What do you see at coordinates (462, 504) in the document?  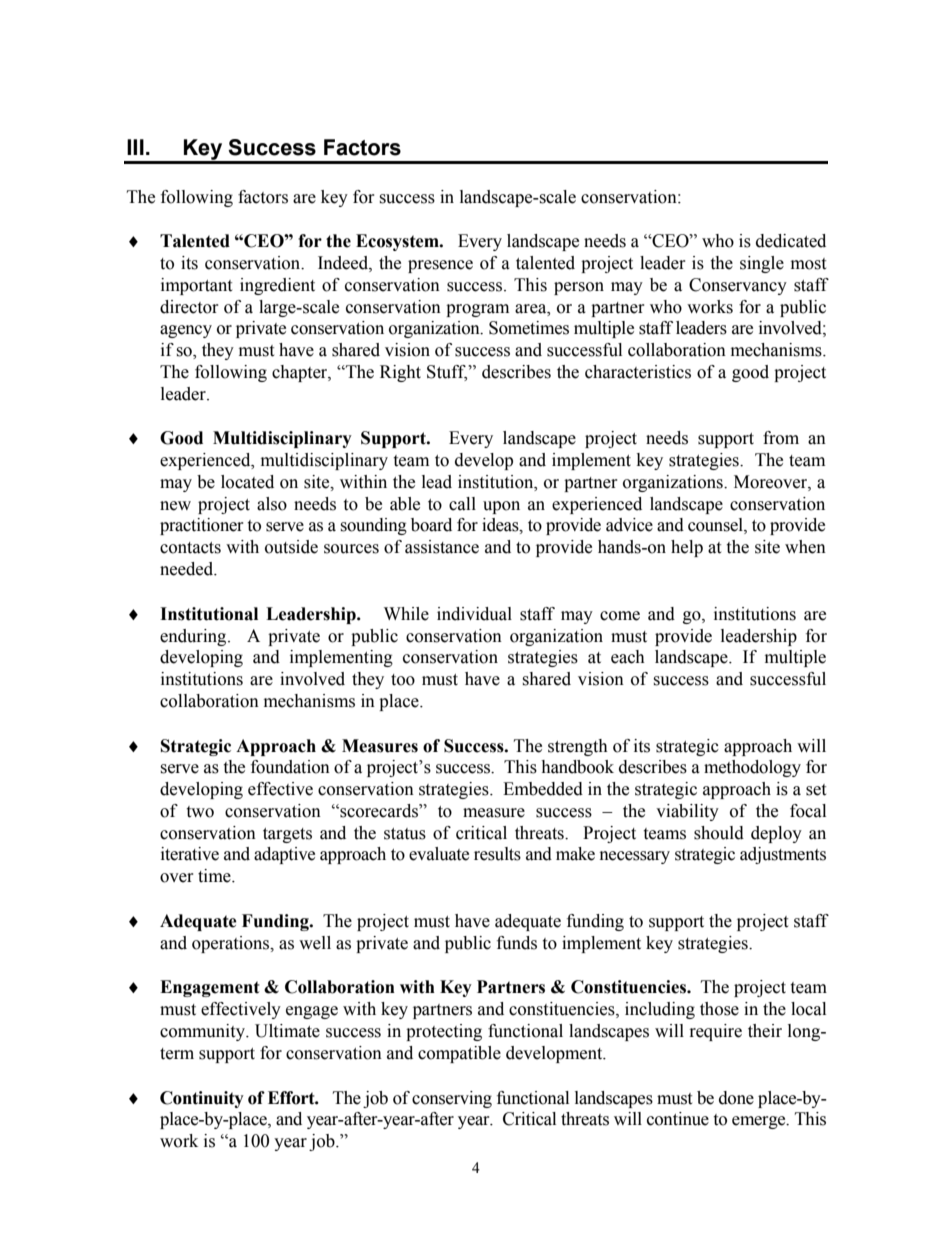 I see `call` at bounding box center [462, 504].
